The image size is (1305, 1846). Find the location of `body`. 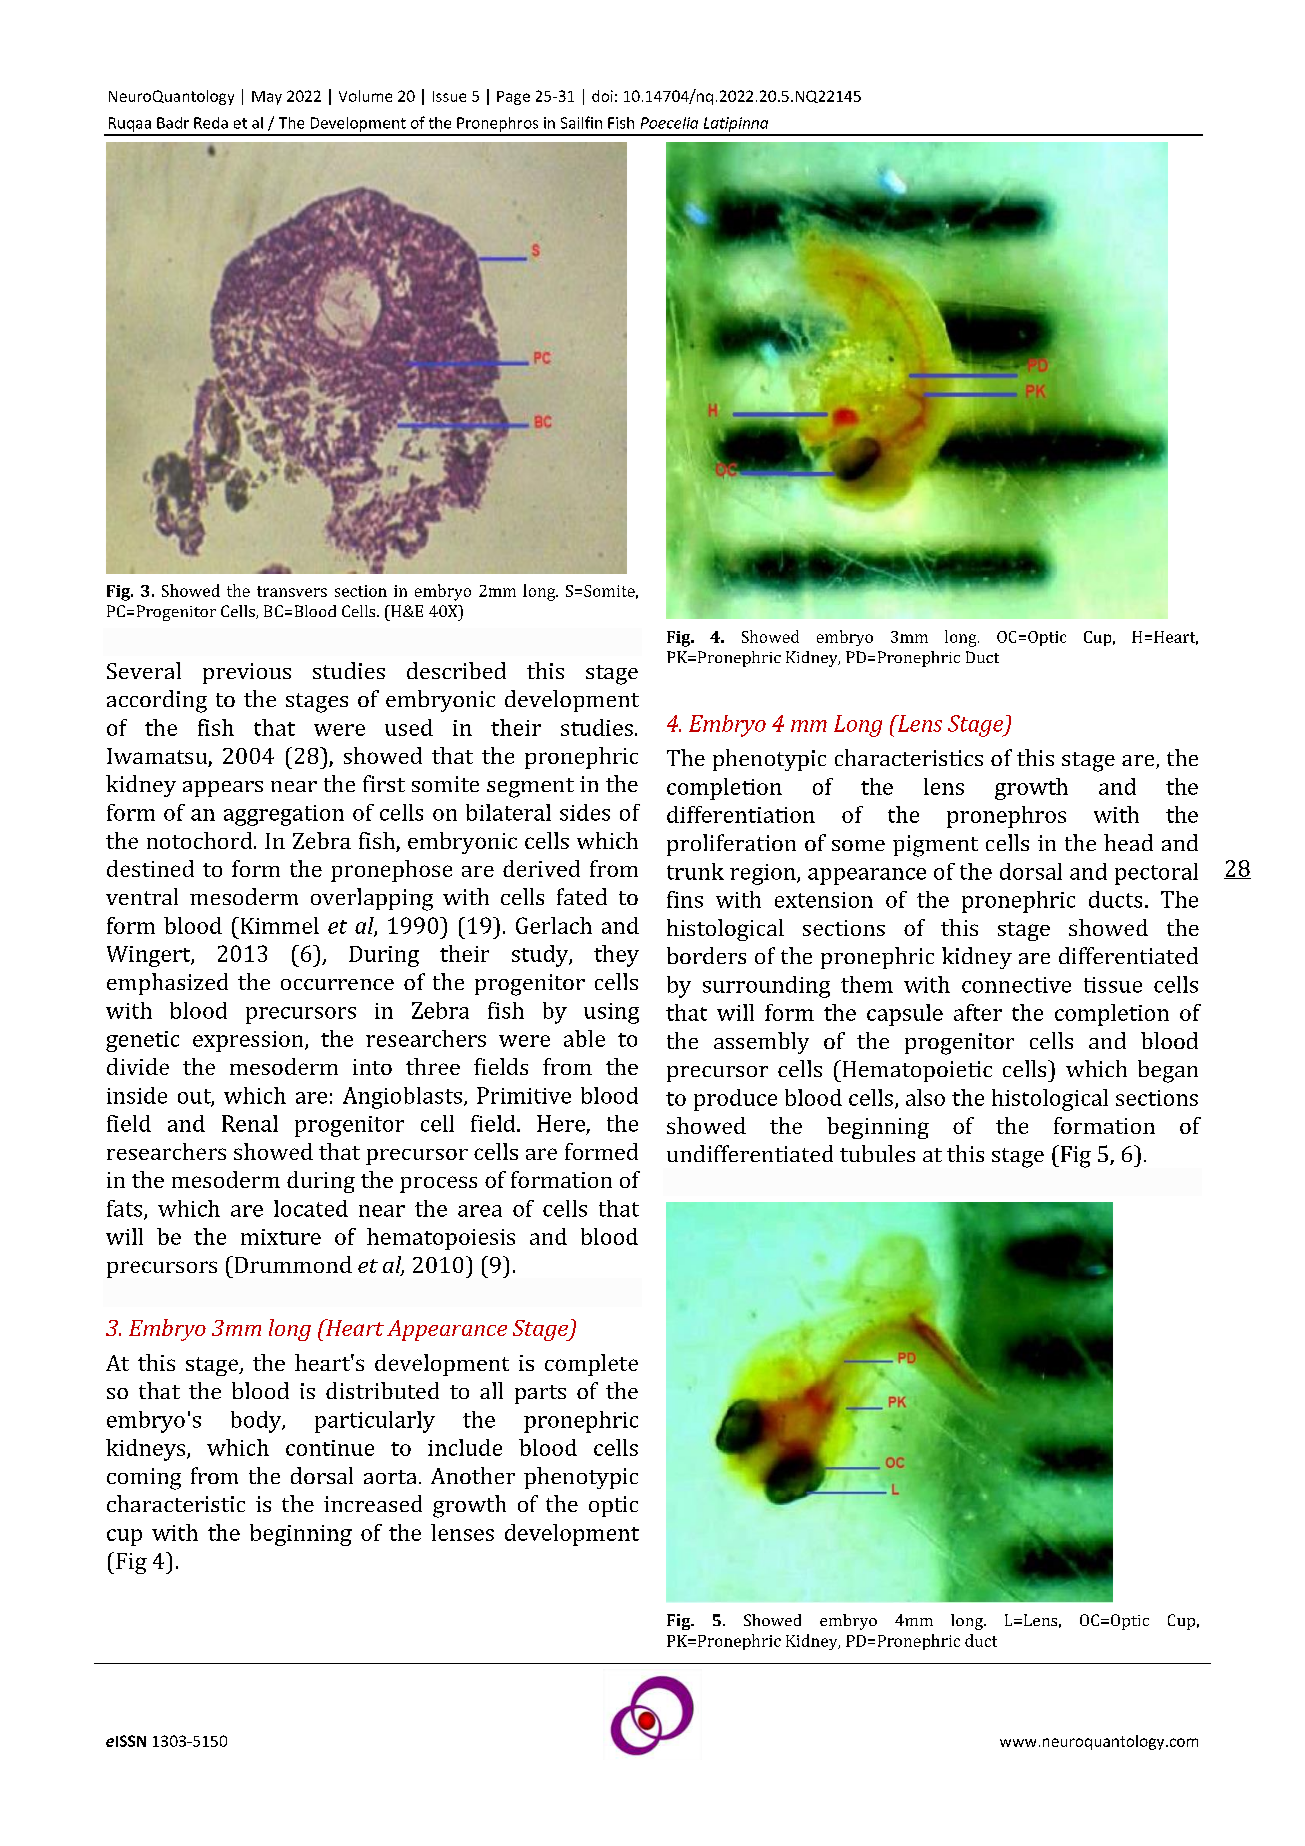

body is located at coordinates (257, 1422).
